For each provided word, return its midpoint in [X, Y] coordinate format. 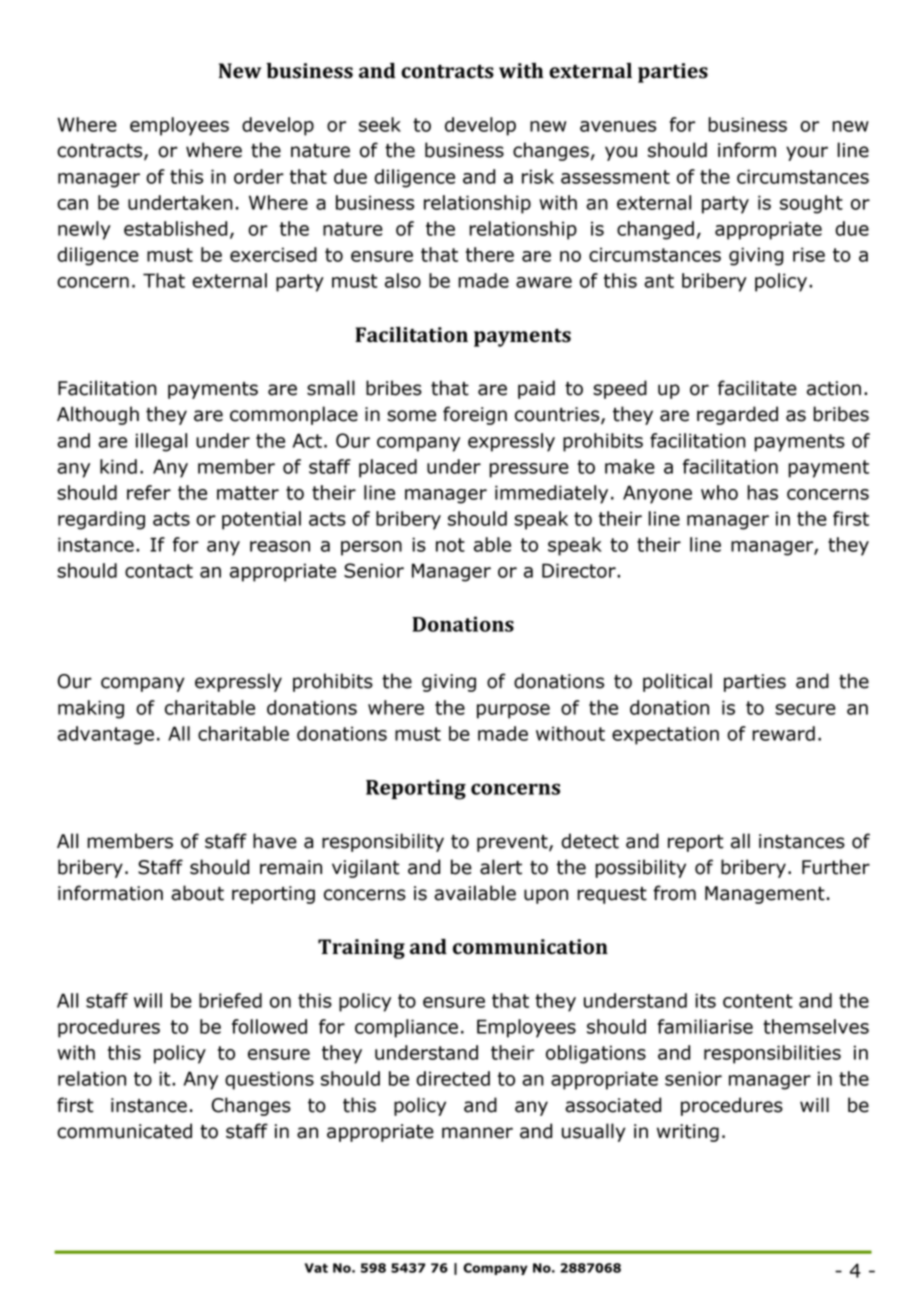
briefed [230, 1000]
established [175, 228]
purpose [513, 711]
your [807, 153]
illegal [161, 442]
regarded [737, 415]
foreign [475, 415]
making [91, 709]
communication [530, 947]
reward [783, 733]
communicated [124, 1131]
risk [538, 176]
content [758, 1001]
